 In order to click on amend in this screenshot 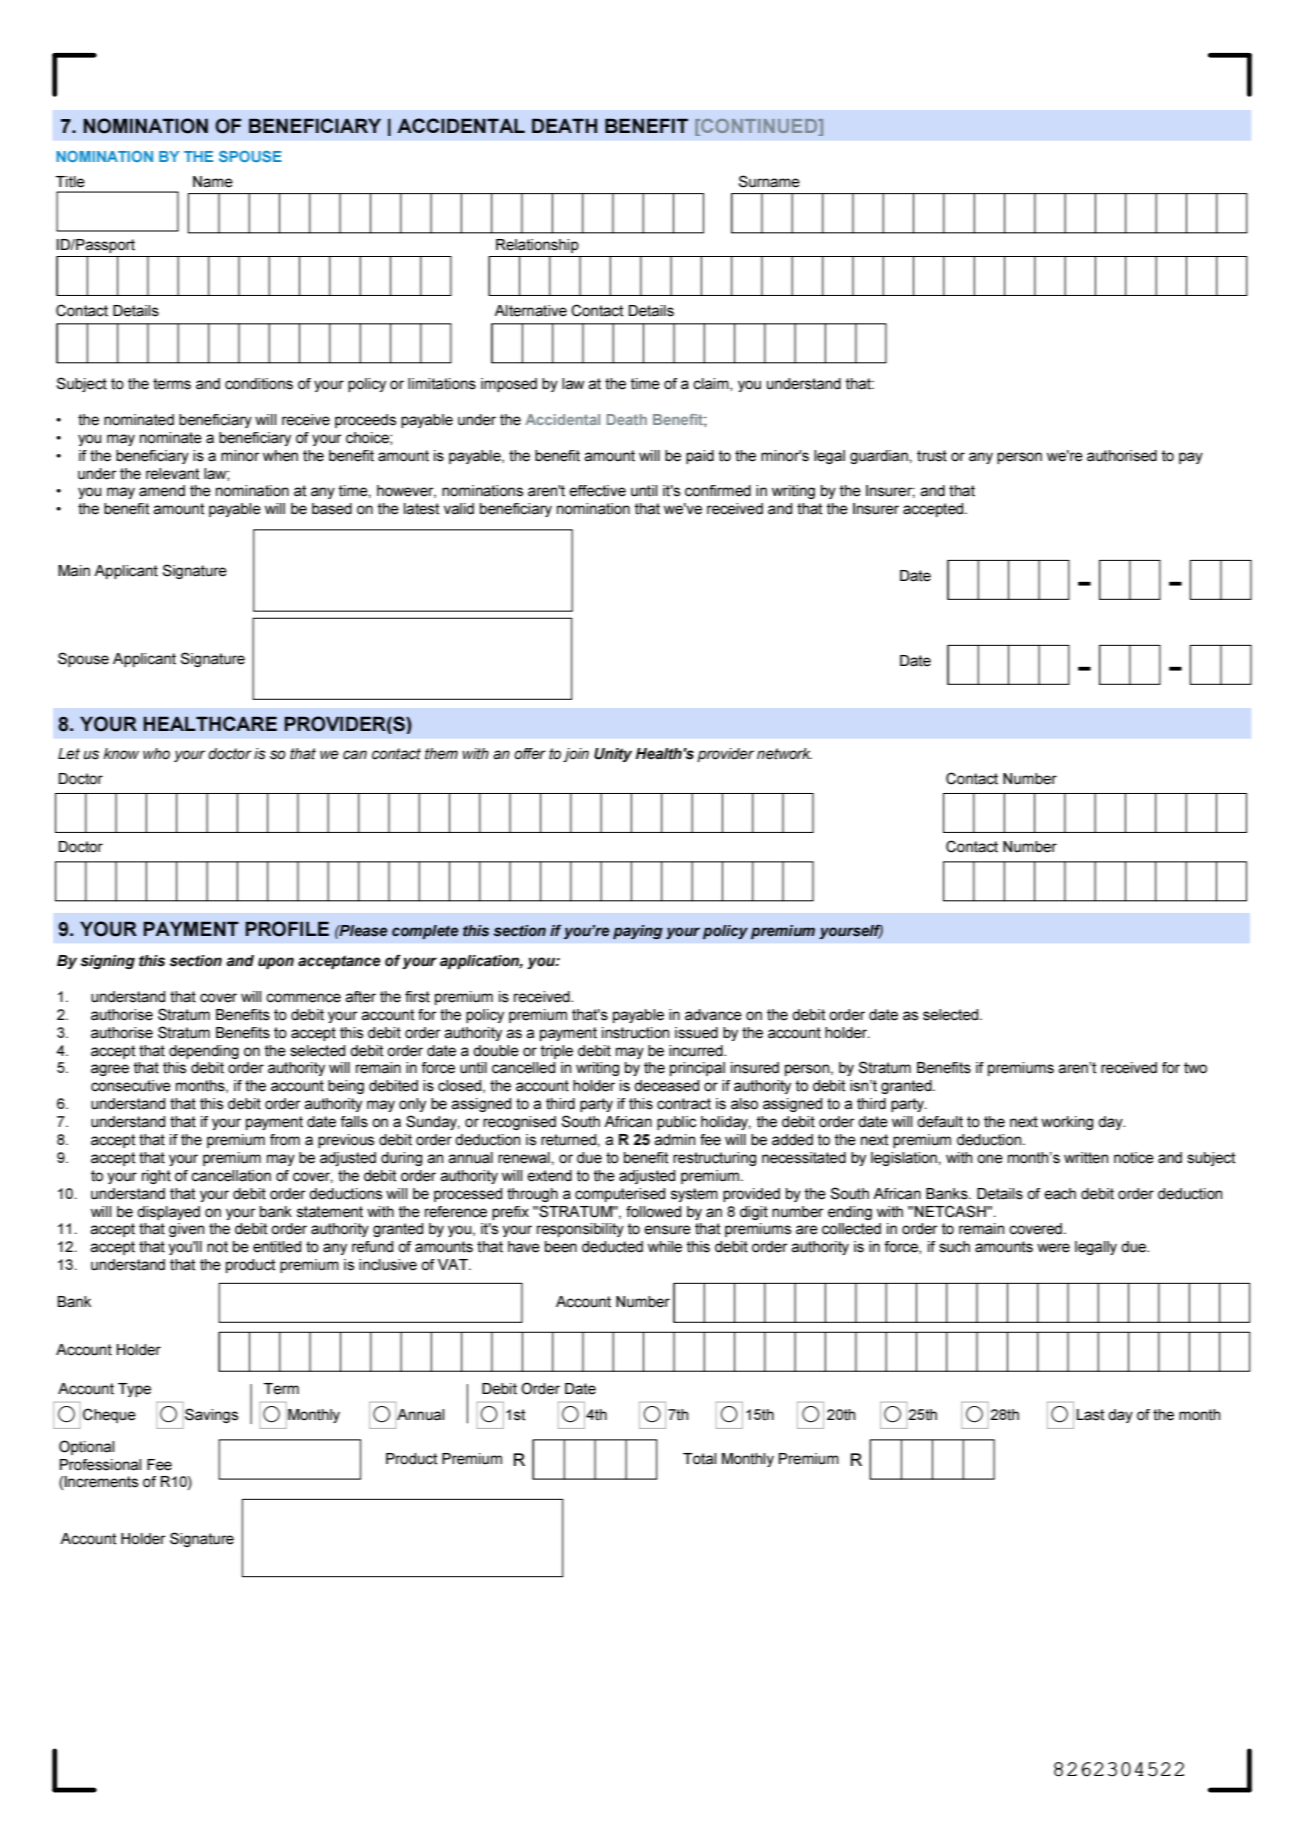, I will do `click(162, 491)`.
